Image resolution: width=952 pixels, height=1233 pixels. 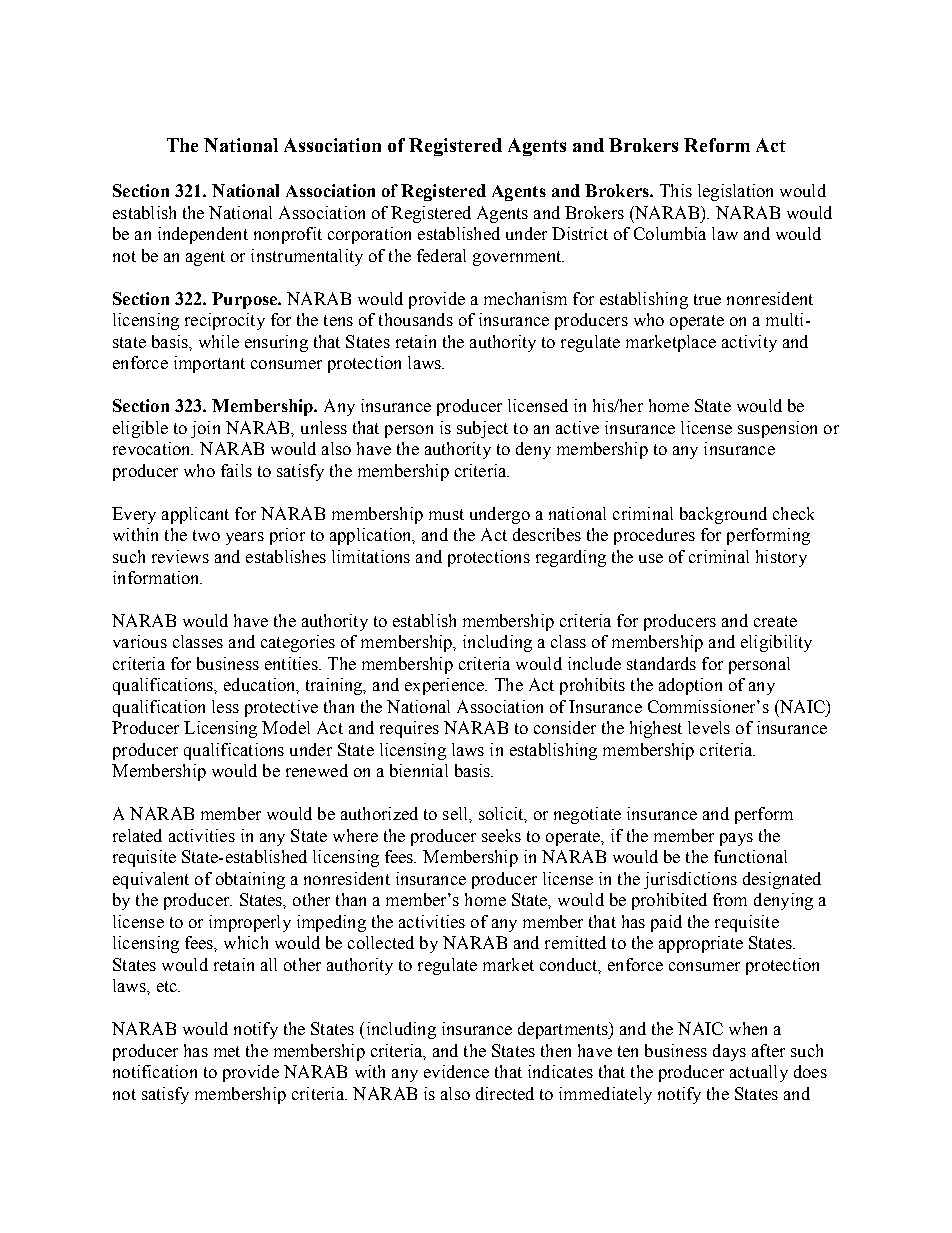 What do you see at coordinates (446, 514) in the screenshot?
I see `must` at bounding box center [446, 514].
